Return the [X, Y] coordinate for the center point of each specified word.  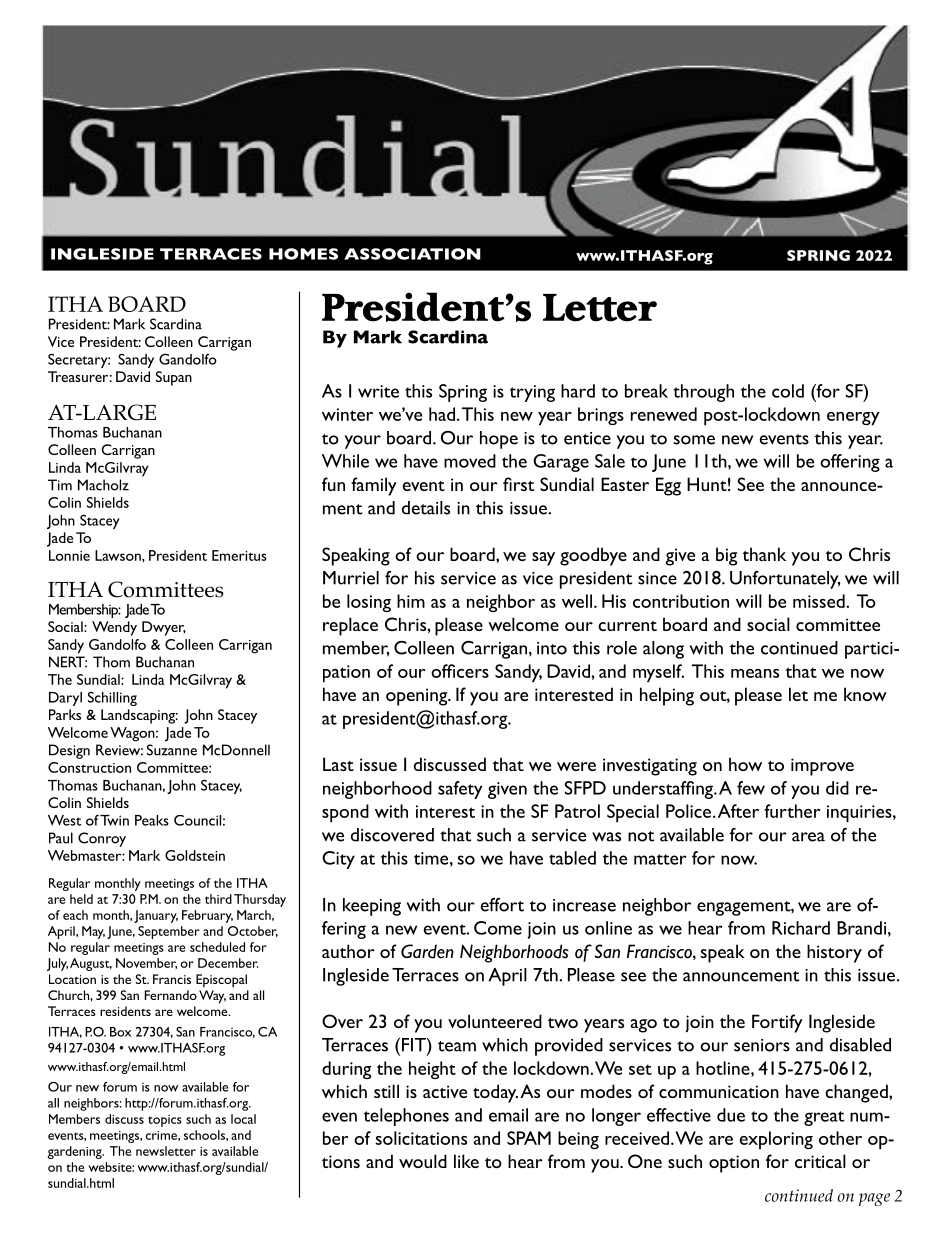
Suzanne [172, 750]
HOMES [303, 254]
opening [418, 697]
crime [162, 1135]
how [745, 764]
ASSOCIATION [412, 254]
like [466, 1161]
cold [788, 391]
